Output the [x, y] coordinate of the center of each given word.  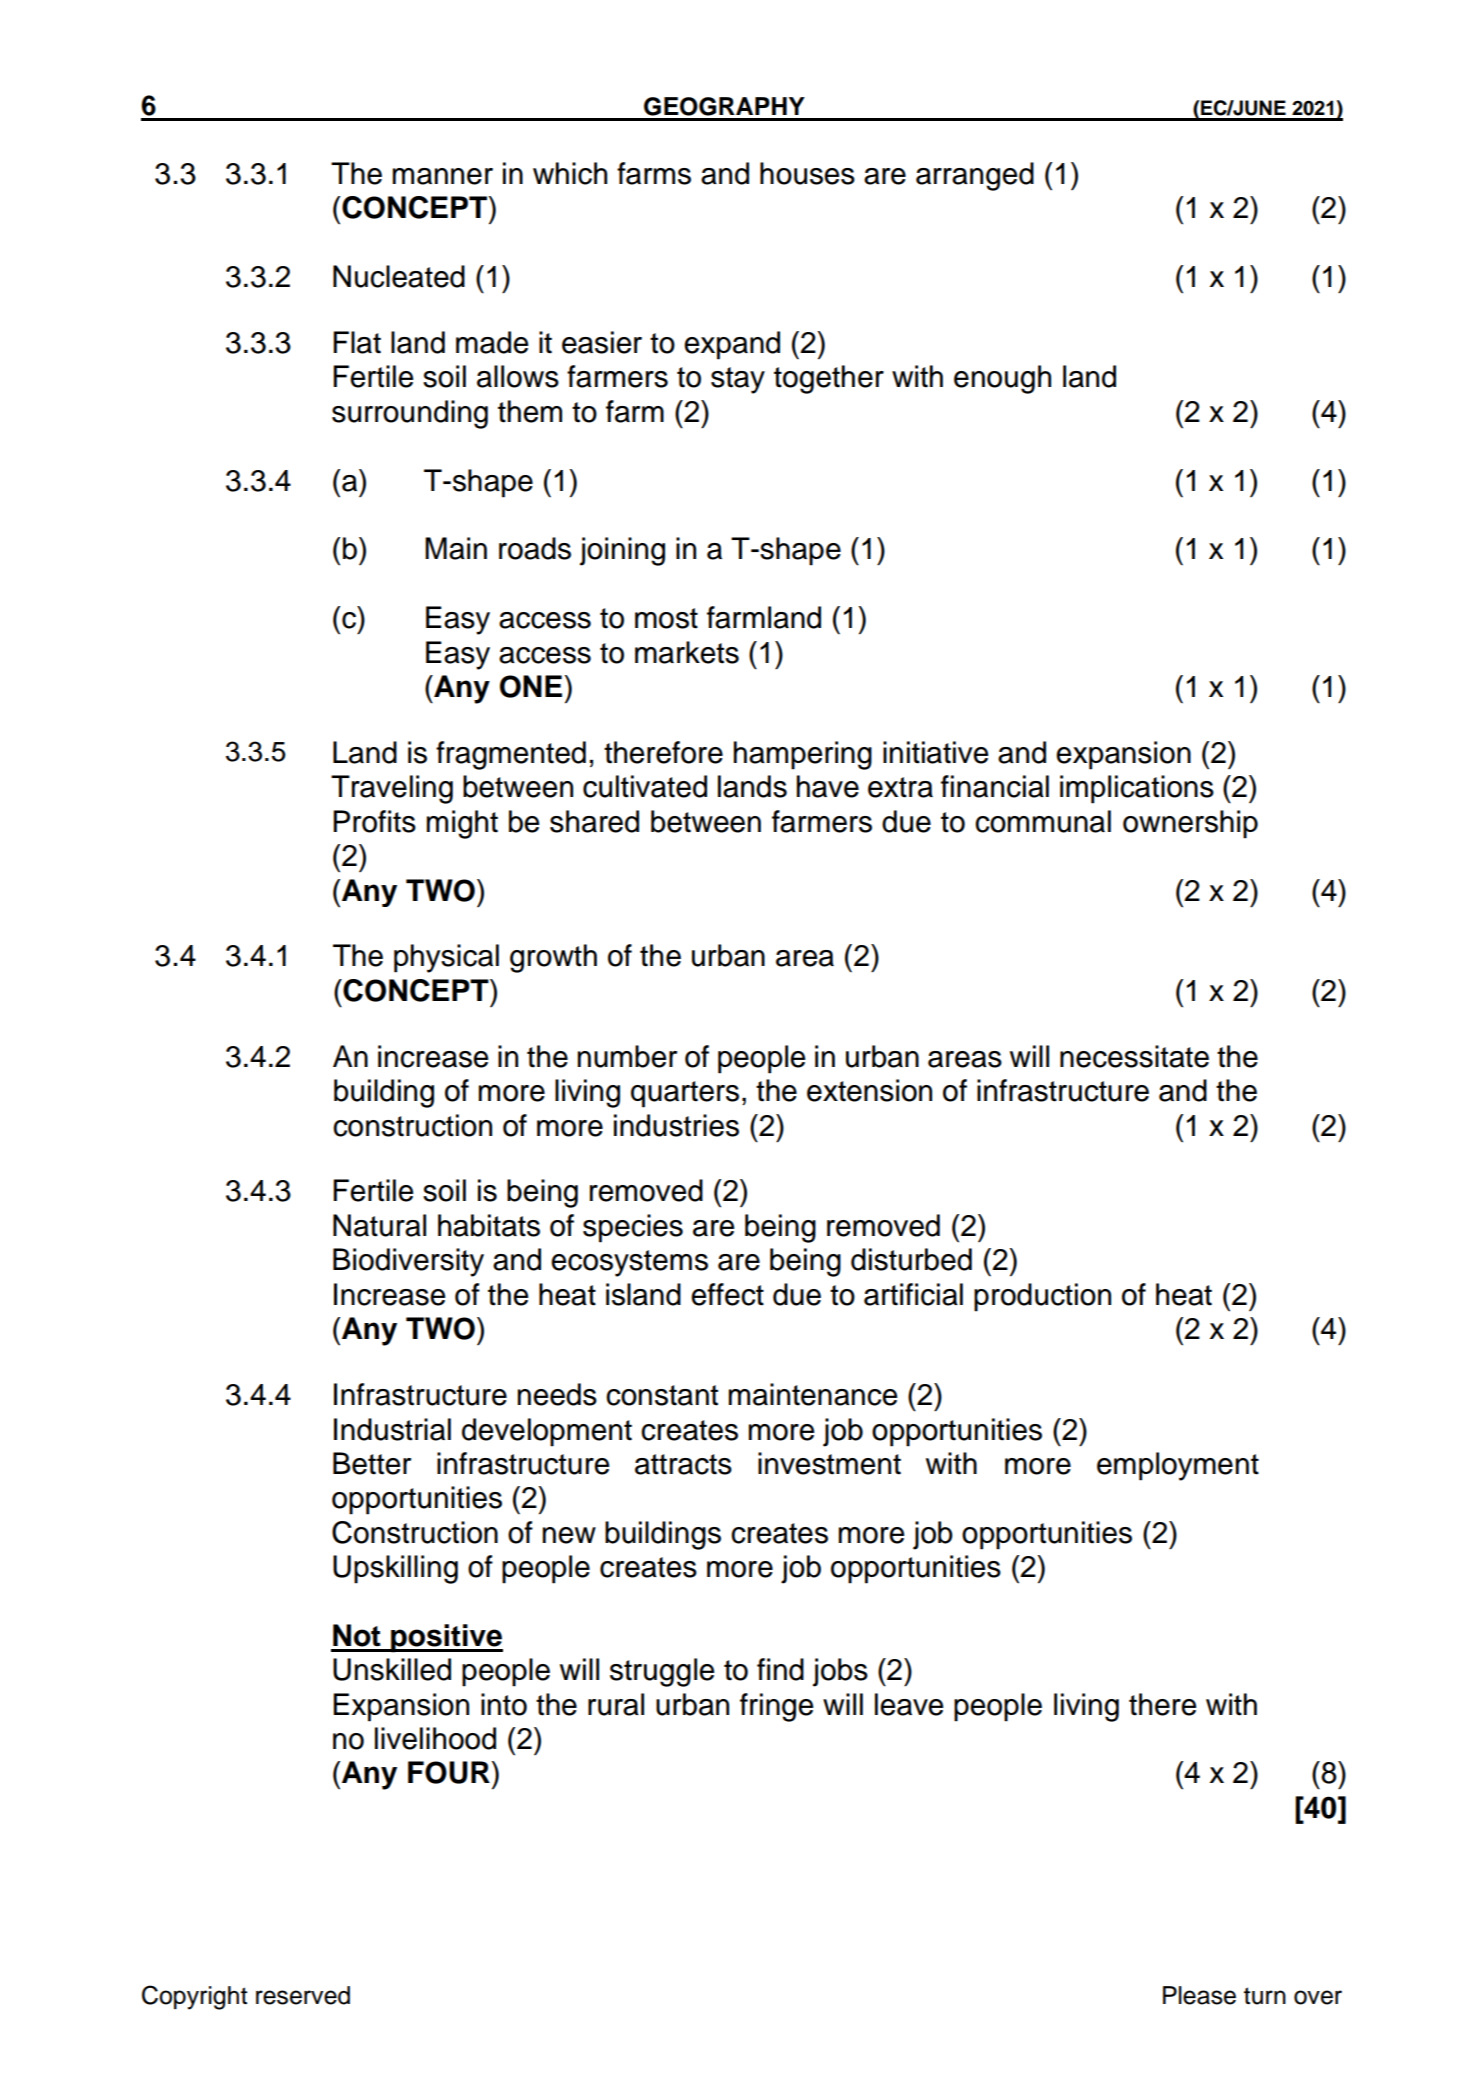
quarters [685, 1094]
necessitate [1134, 1056]
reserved [303, 1995]
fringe [776, 1707]
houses [807, 173]
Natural [379, 1225]
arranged [975, 176]
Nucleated [399, 276]
